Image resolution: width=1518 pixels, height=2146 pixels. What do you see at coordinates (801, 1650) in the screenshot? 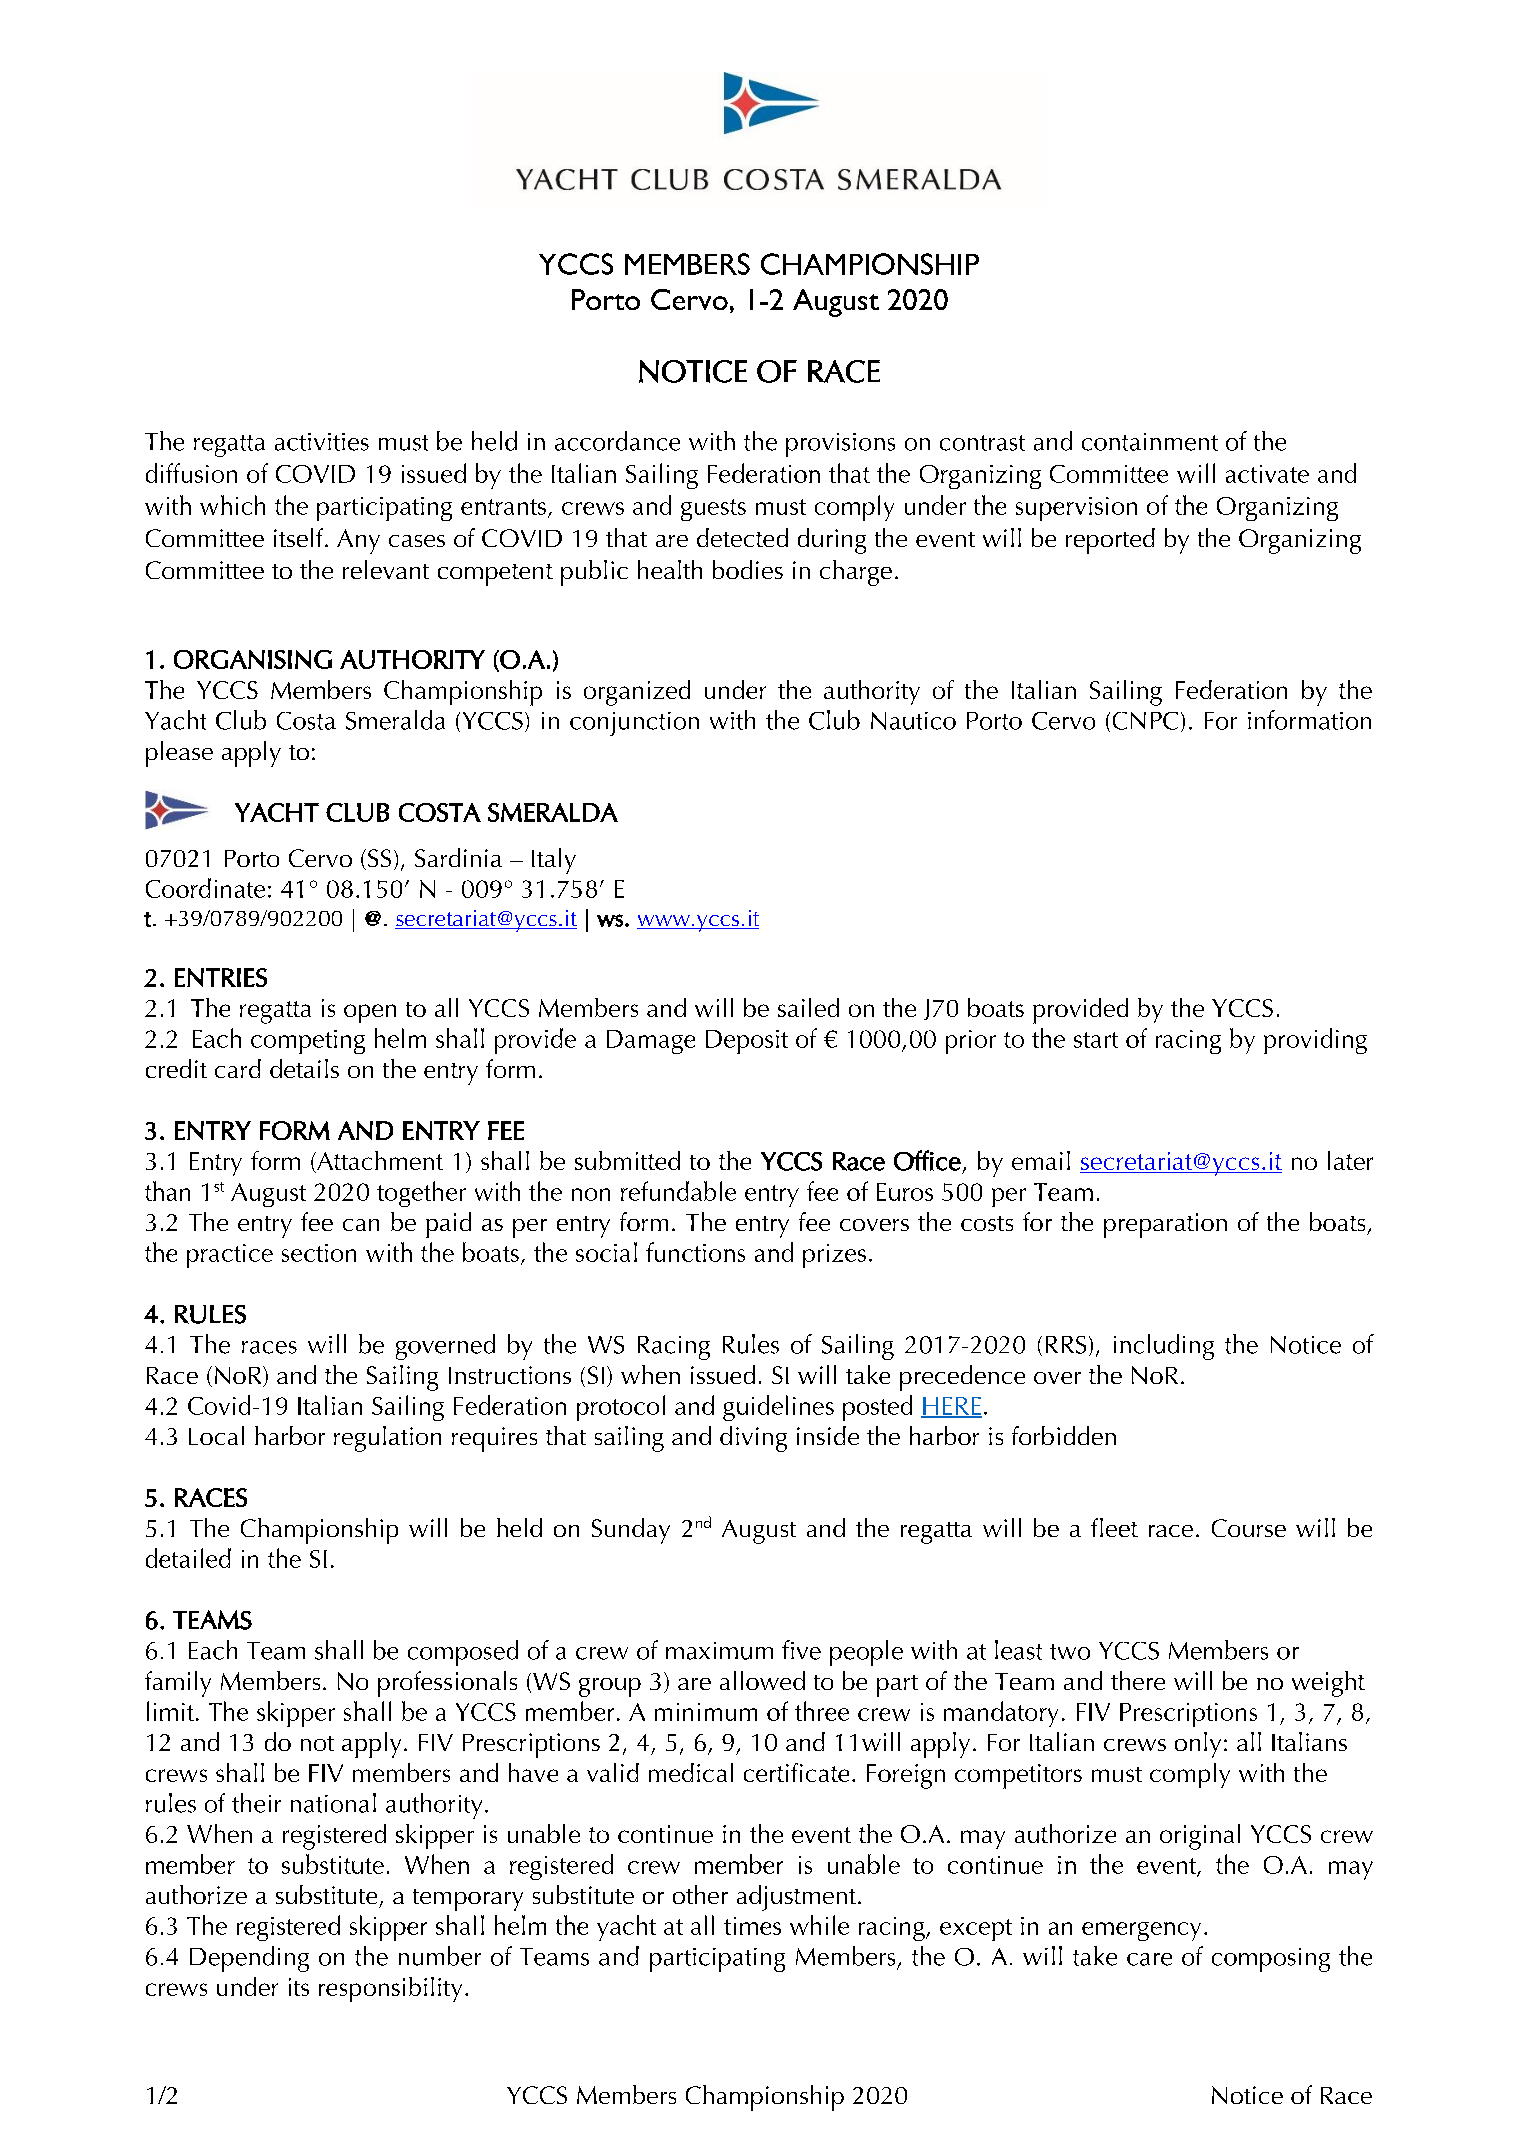
I see `five` at bounding box center [801, 1650].
